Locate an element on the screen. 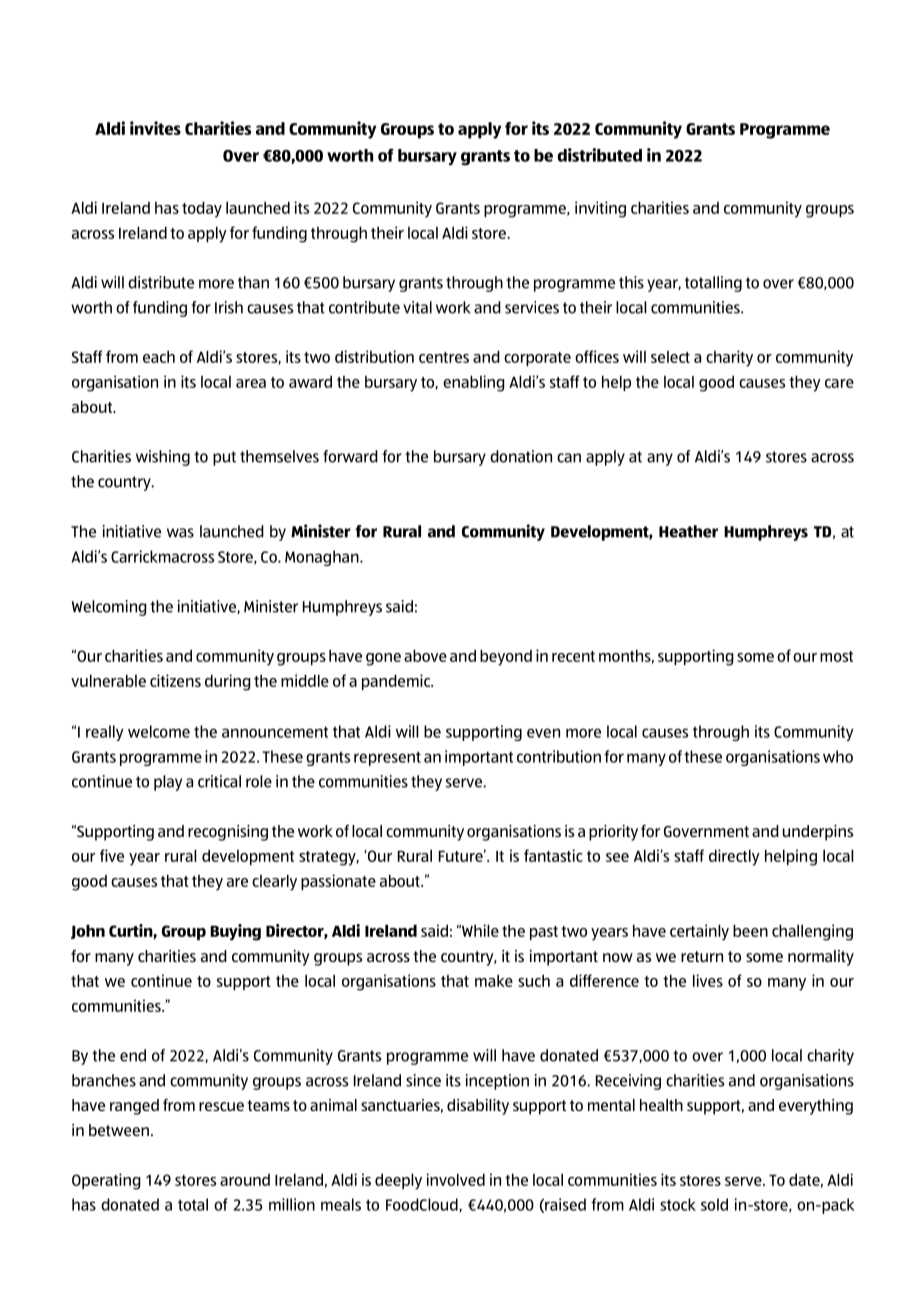  directly is located at coordinates (734, 857).
